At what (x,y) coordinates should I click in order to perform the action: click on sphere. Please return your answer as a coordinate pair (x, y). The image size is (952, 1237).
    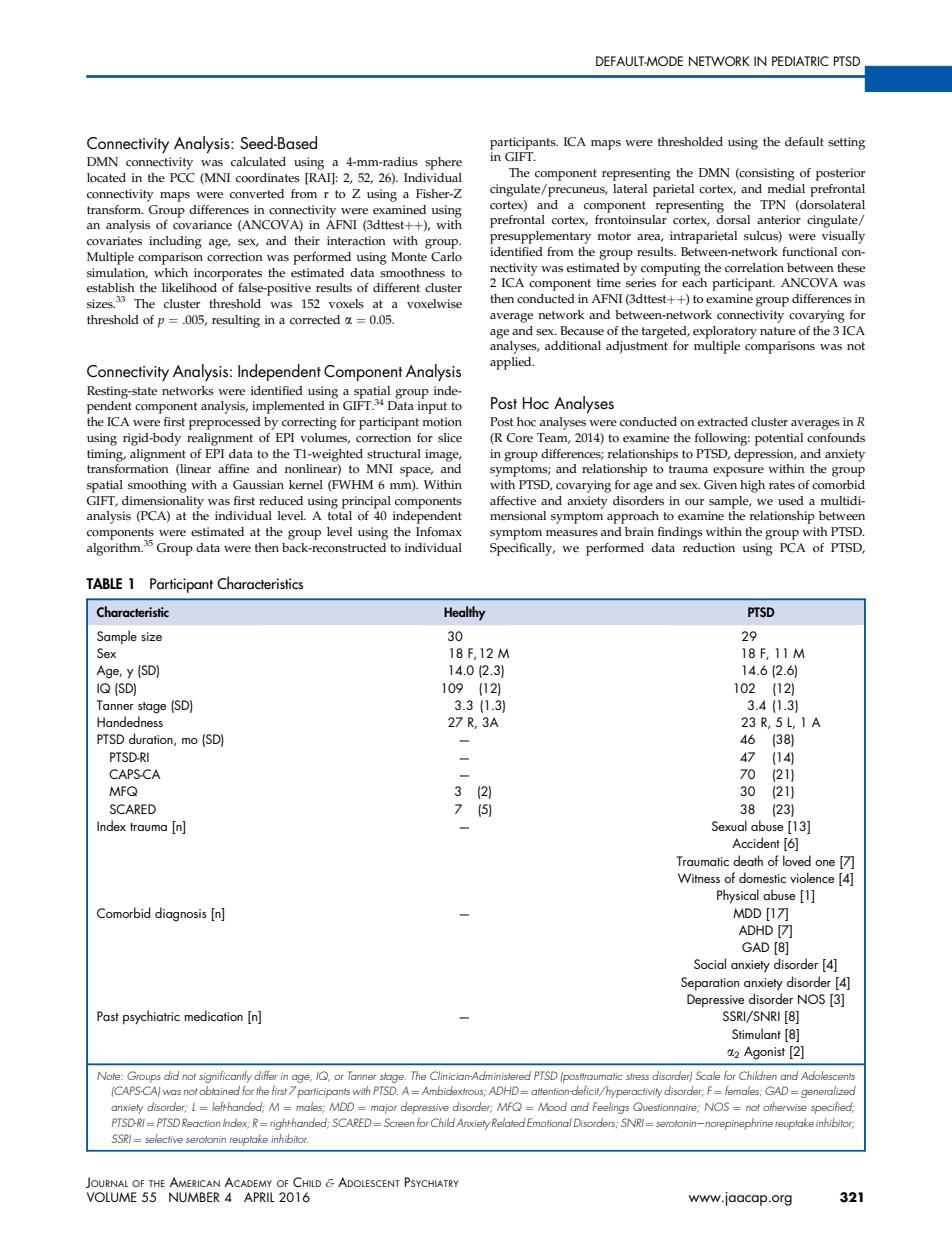
    Looking at the image, I should click on (443, 163).
